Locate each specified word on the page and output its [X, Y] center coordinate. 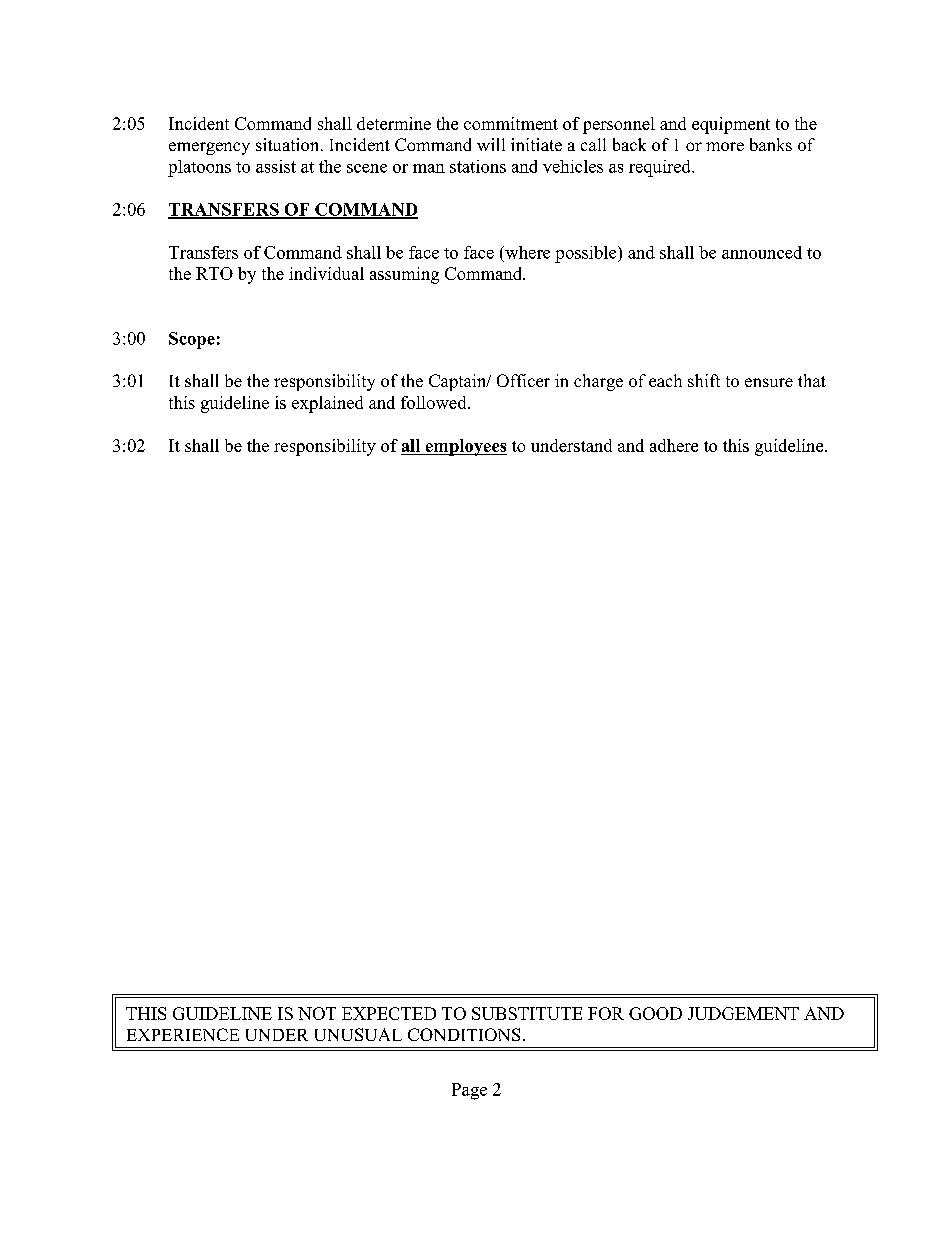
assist [276, 166]
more [725, 146]
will [491, 144]
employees [465, 447]
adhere [674, 445]
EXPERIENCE [183, 1034]
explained [327, 404]
